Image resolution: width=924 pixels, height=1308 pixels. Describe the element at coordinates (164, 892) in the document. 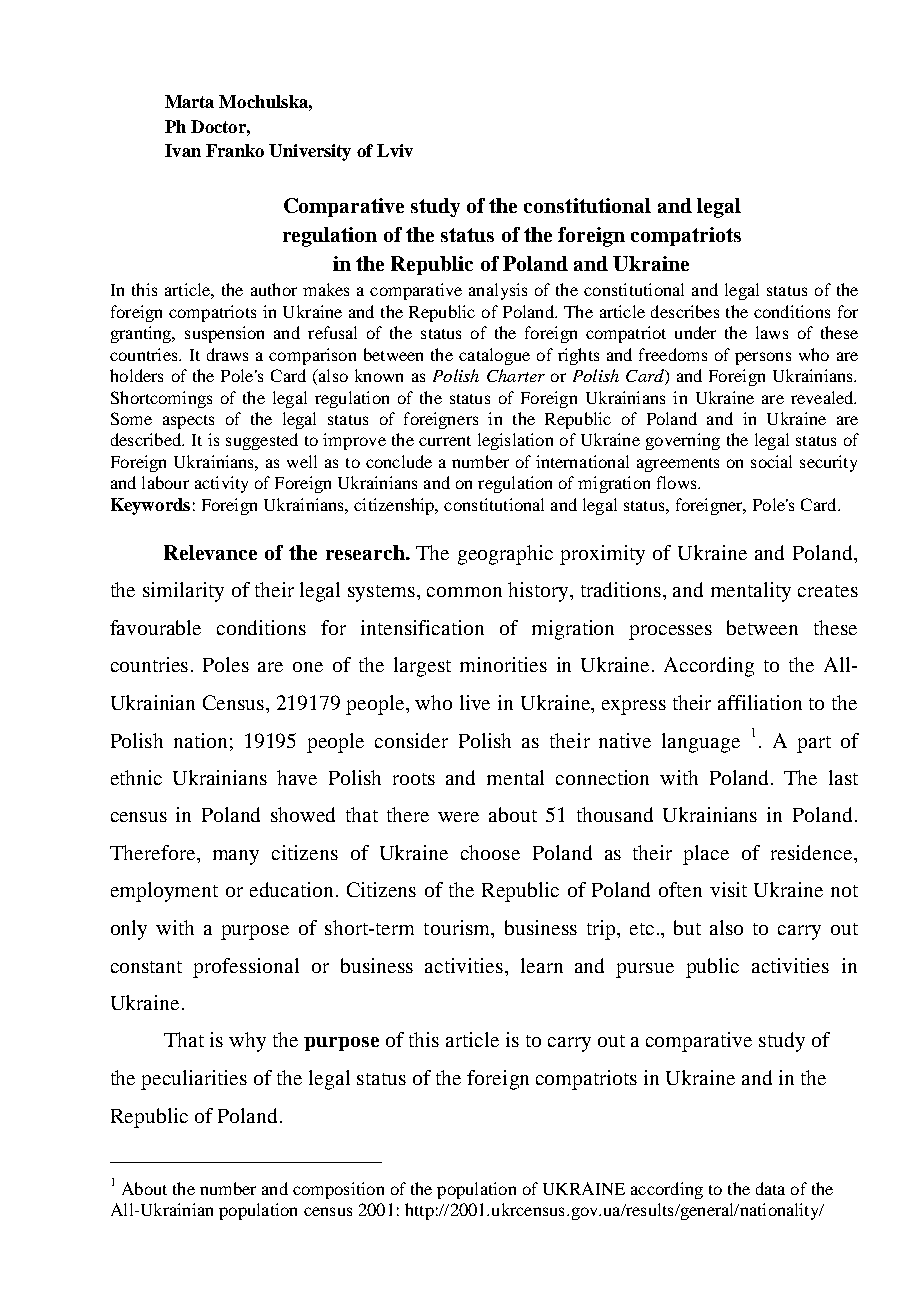

I see `employment` at that location.
